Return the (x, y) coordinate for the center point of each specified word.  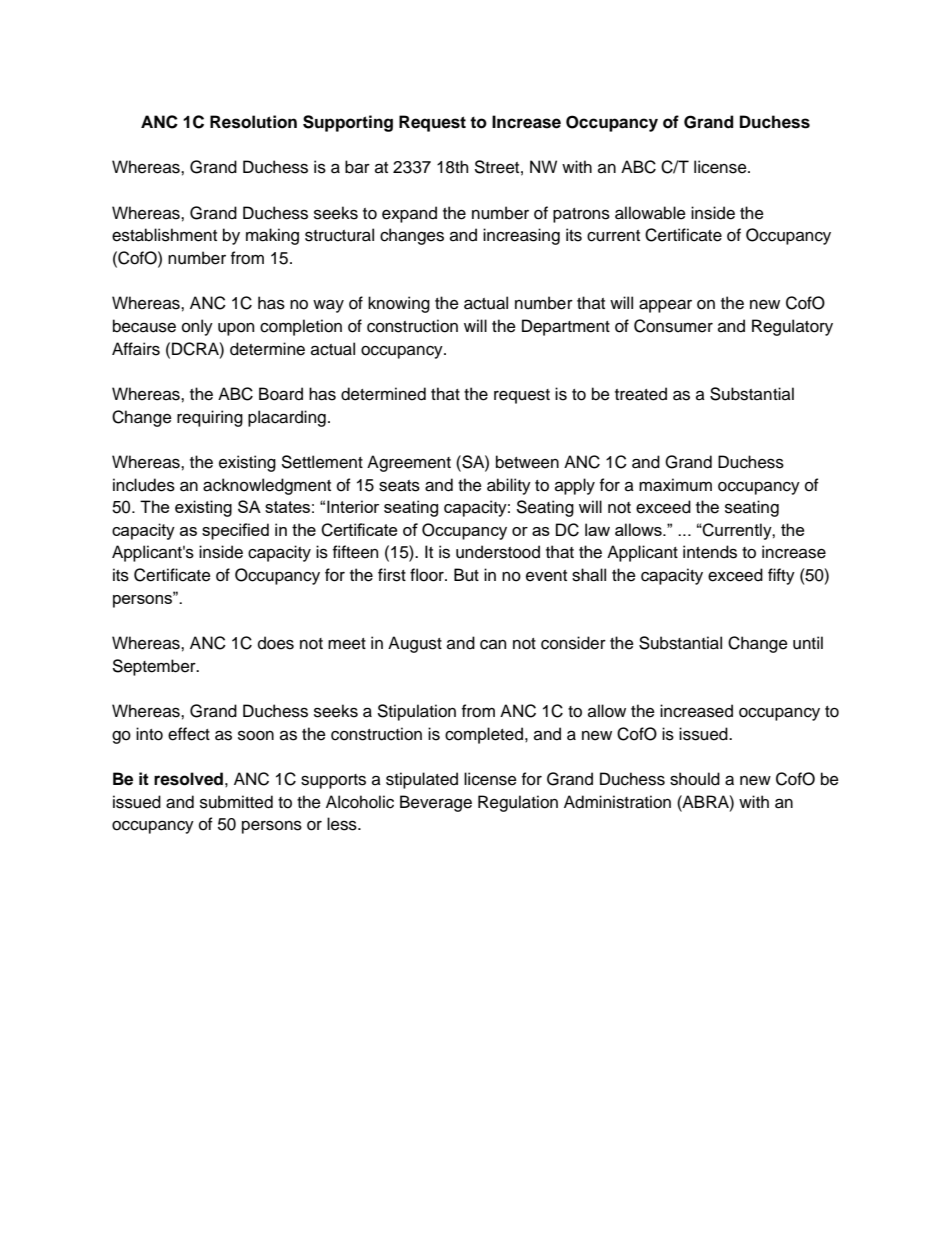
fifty (781, 576)
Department (566, 327)
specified (235, 531)
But (466, 575)
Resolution (253, 122)
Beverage (436, 803)
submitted (236, 802)
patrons (581, 215)
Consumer (673, 326)
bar (357, 167)
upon (236, 329)
